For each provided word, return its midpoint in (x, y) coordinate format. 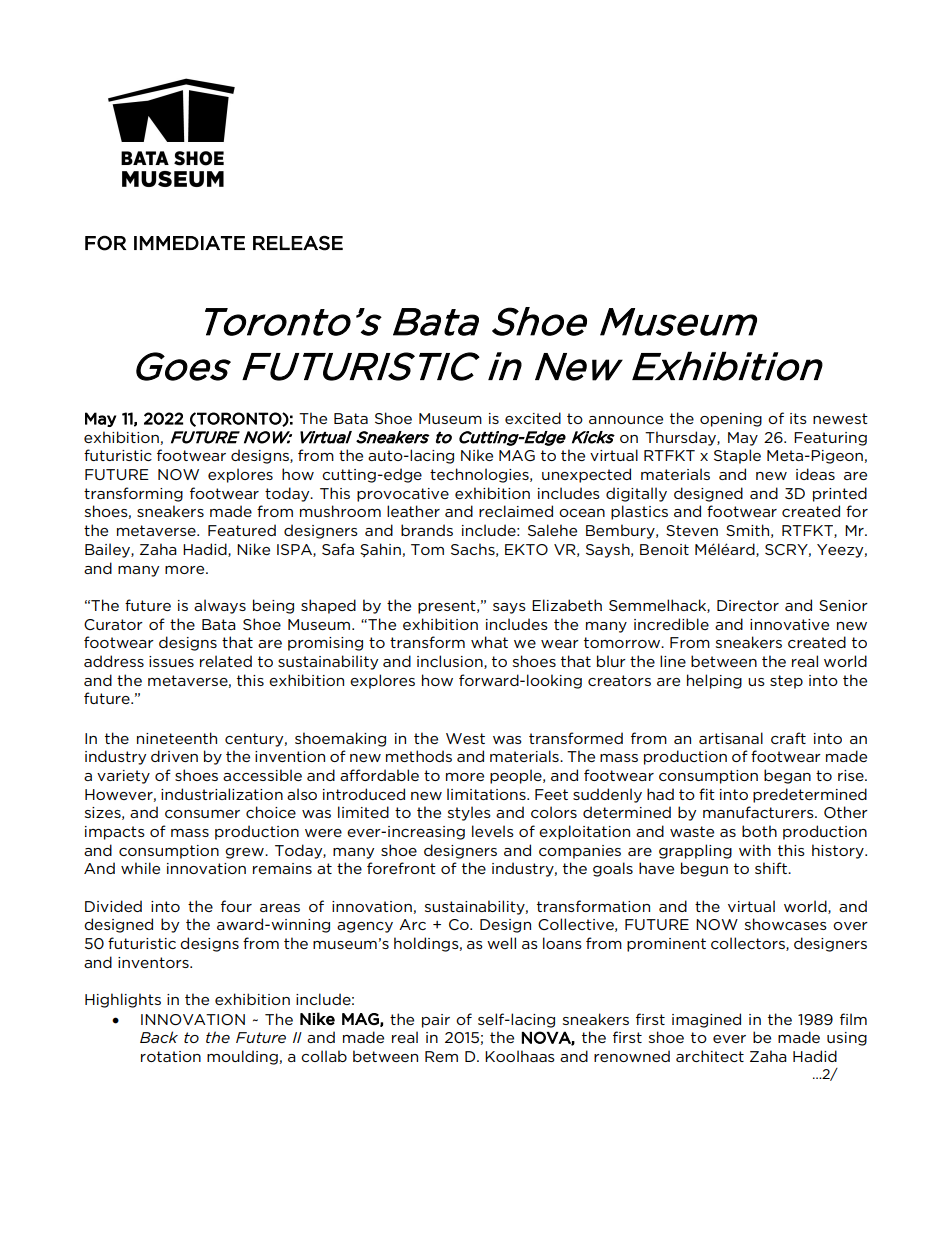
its (798, 418)
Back (159, 1037)
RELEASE (298, 243)
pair (436, 1021)
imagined (706, 1020)
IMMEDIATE (189, 243)
